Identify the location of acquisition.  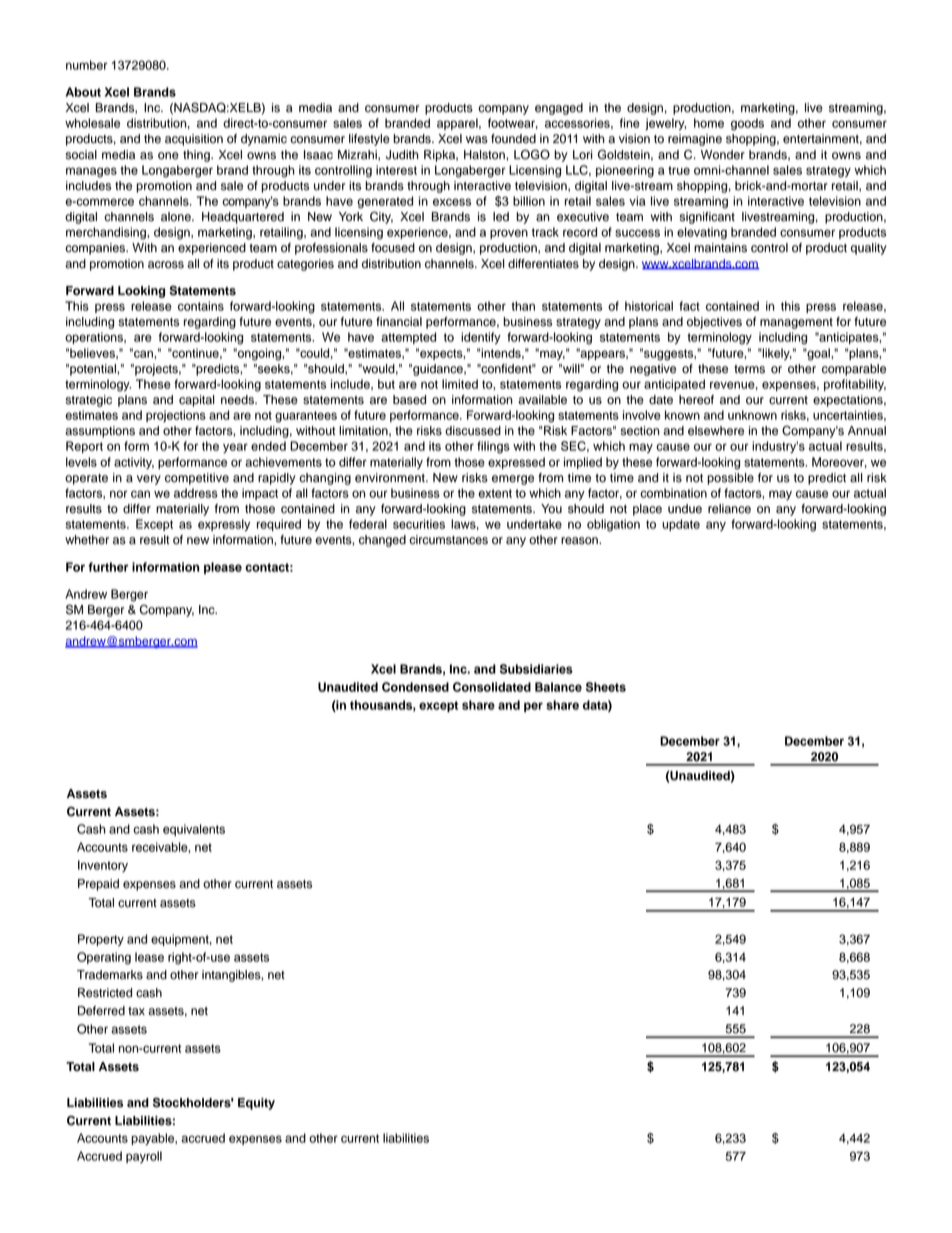
(194, 140).
